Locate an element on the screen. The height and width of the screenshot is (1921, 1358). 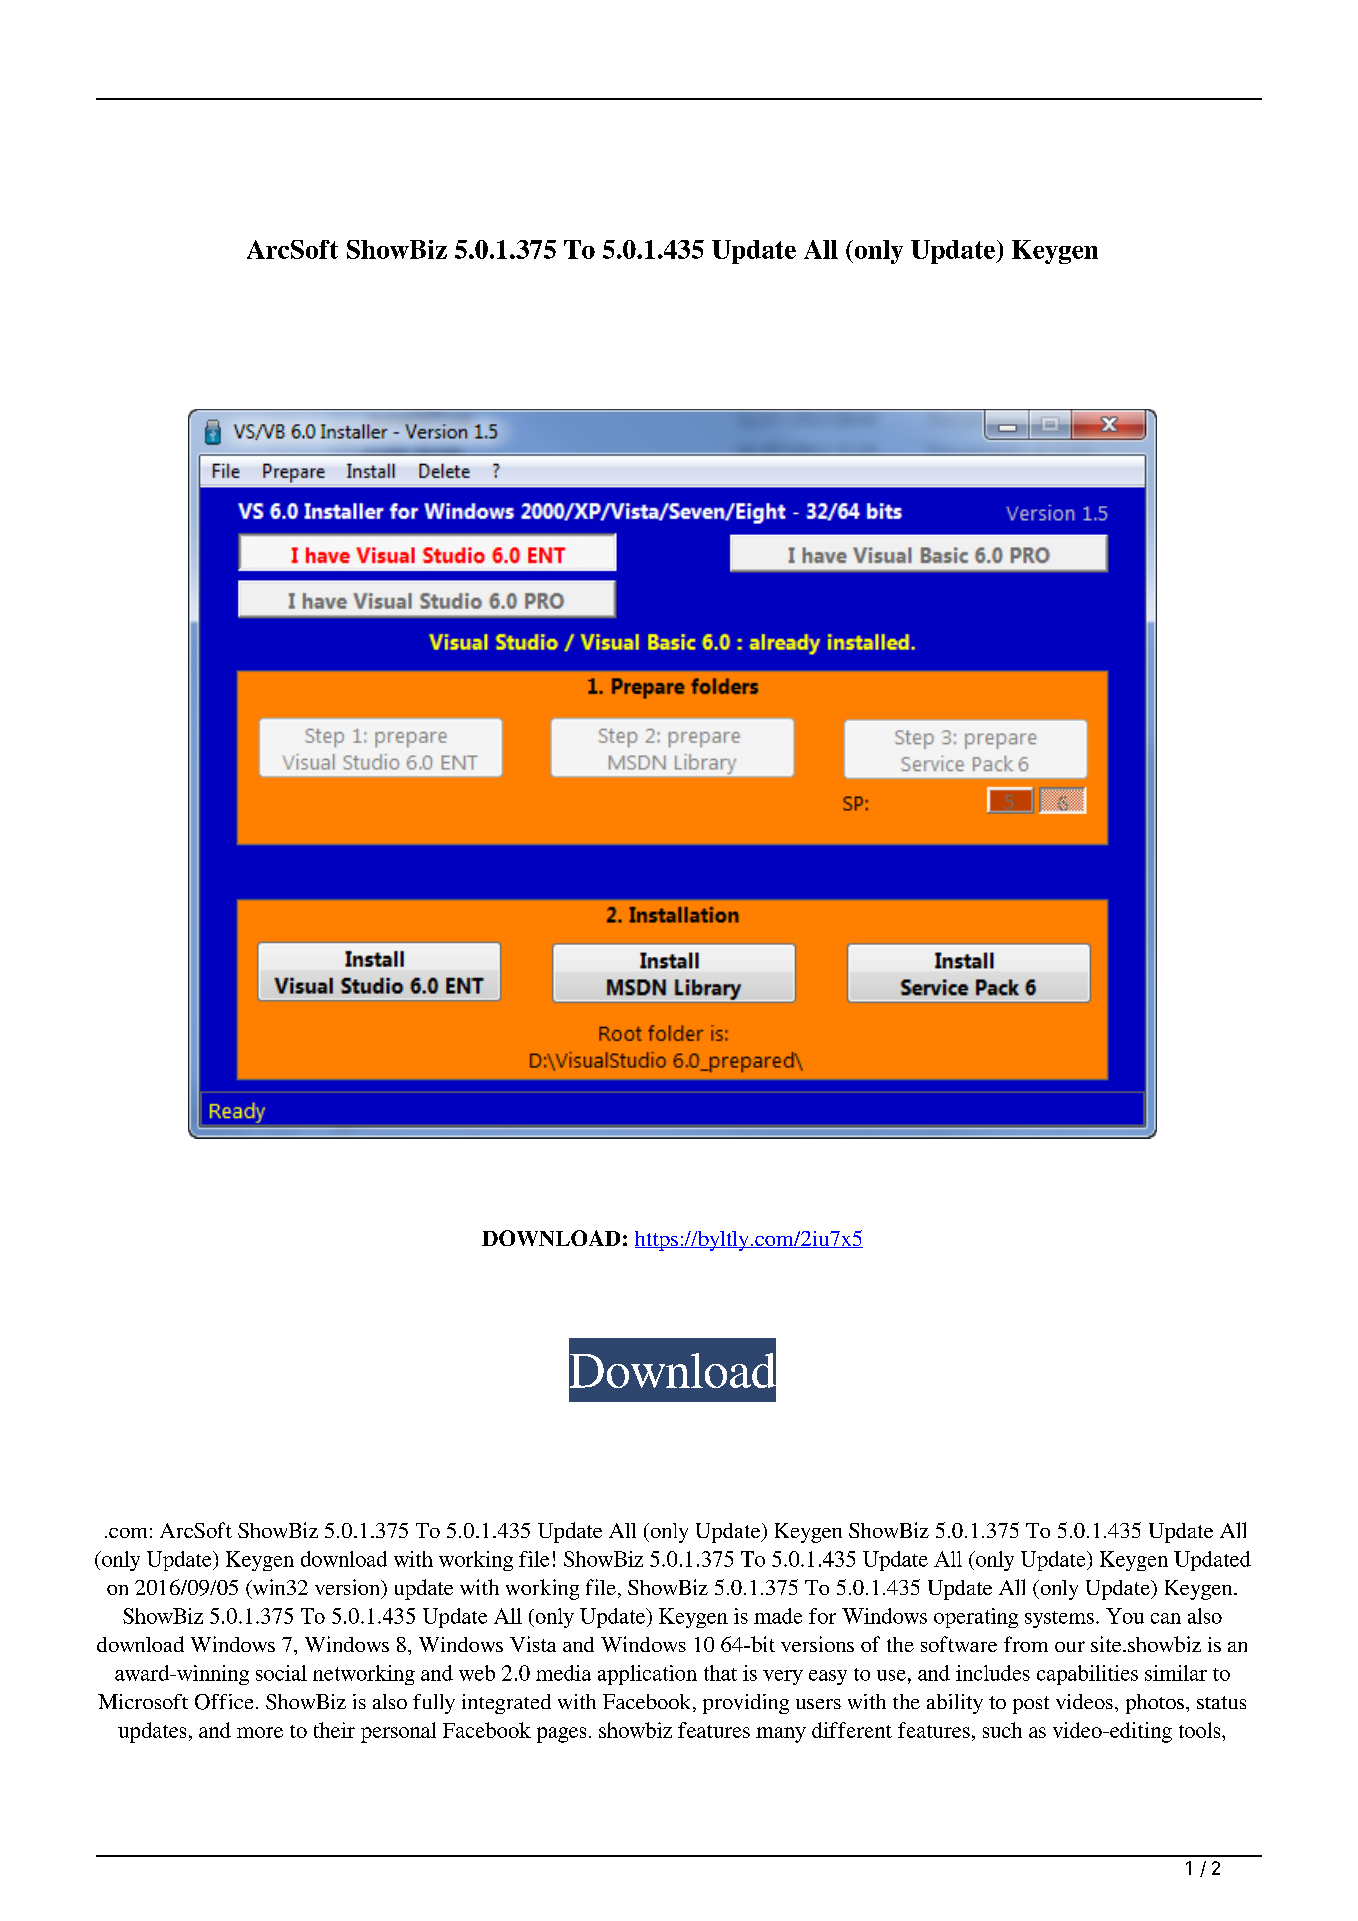
social is located at coordinates (281, 1673).
